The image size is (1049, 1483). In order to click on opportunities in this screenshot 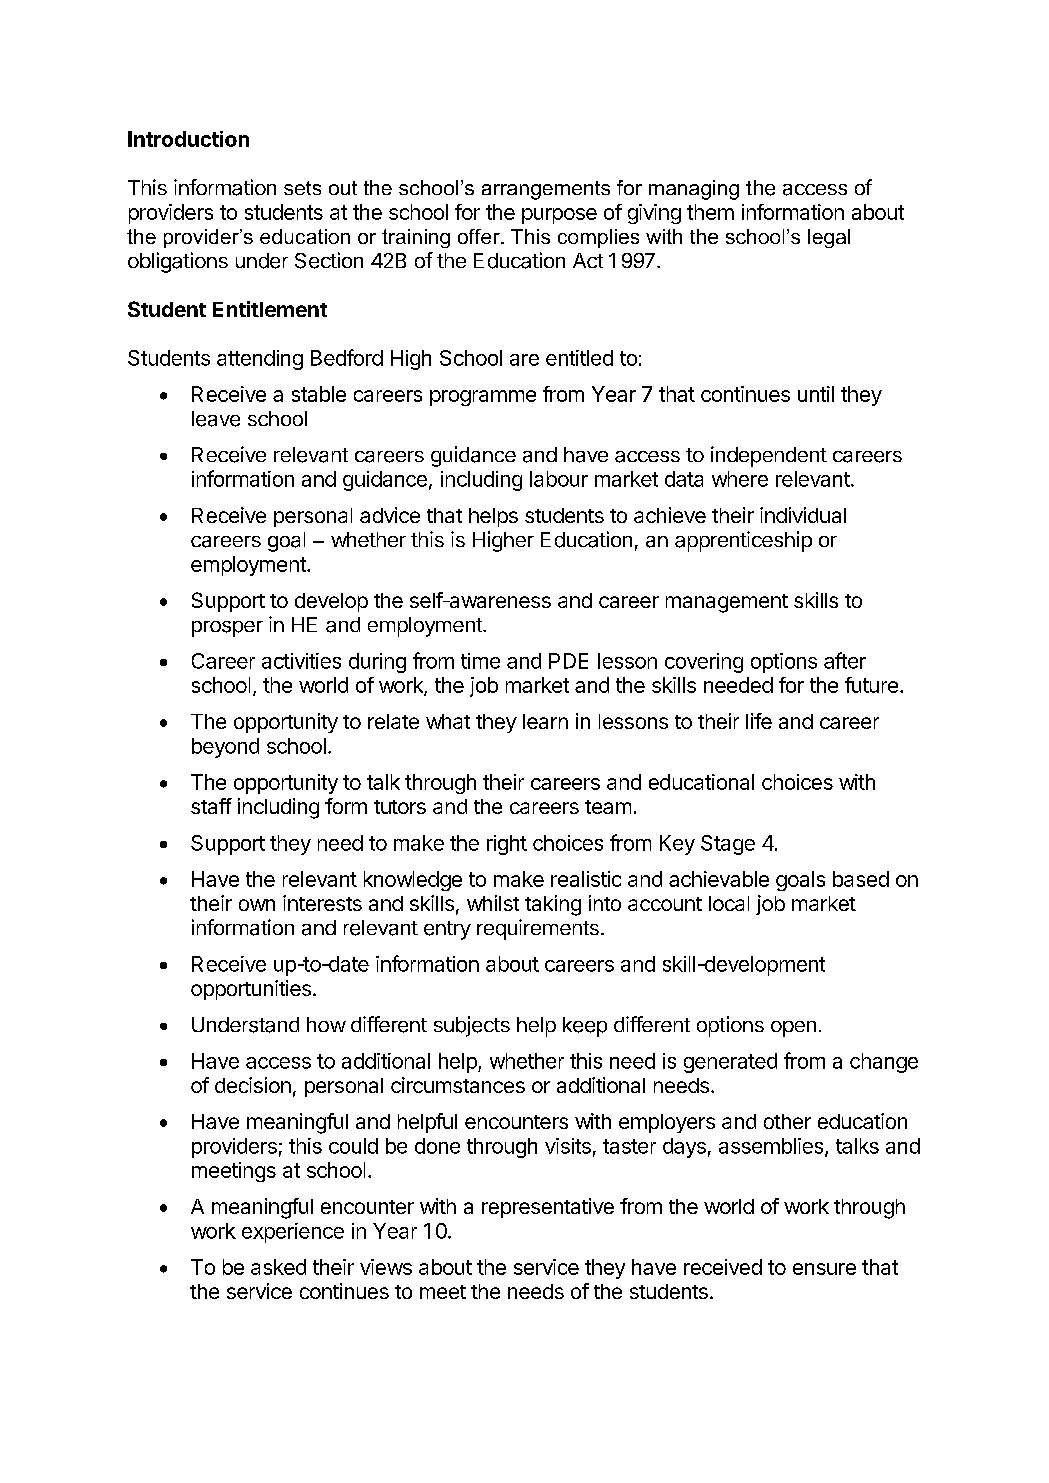, I will do `click(251, 990)`.
